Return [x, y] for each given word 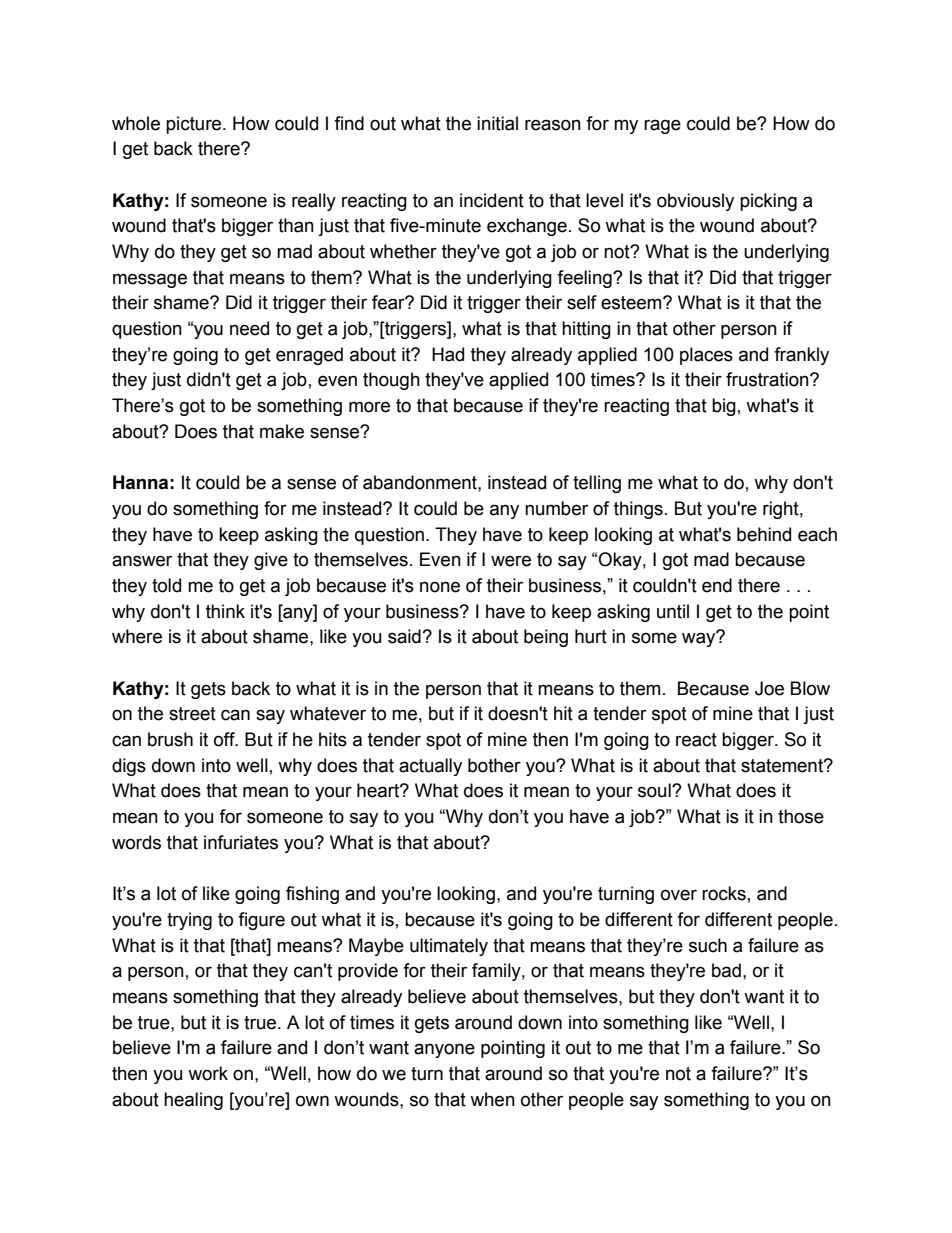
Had [448, 354]
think [225, 611]
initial [497, 123]
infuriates [241, 842]
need [249, 328]
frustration [768, 379]
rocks [724, 893]
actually [430, 767]
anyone [444, 1050]
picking [768, 202]
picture [195, 125]
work [208, 1073]
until [673, 611]
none [440, 587]
